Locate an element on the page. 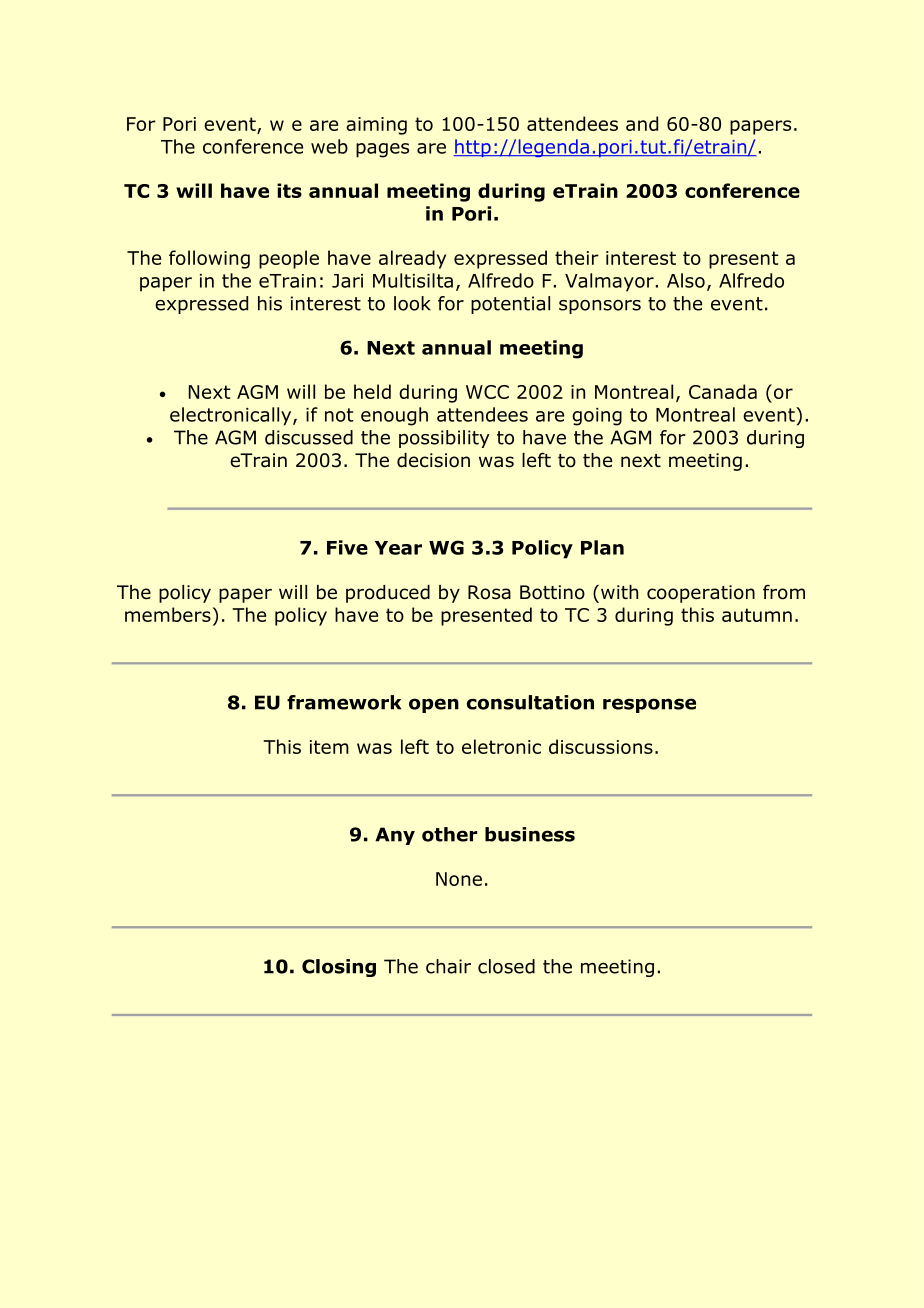  its is located at coordinates (289, 190).
